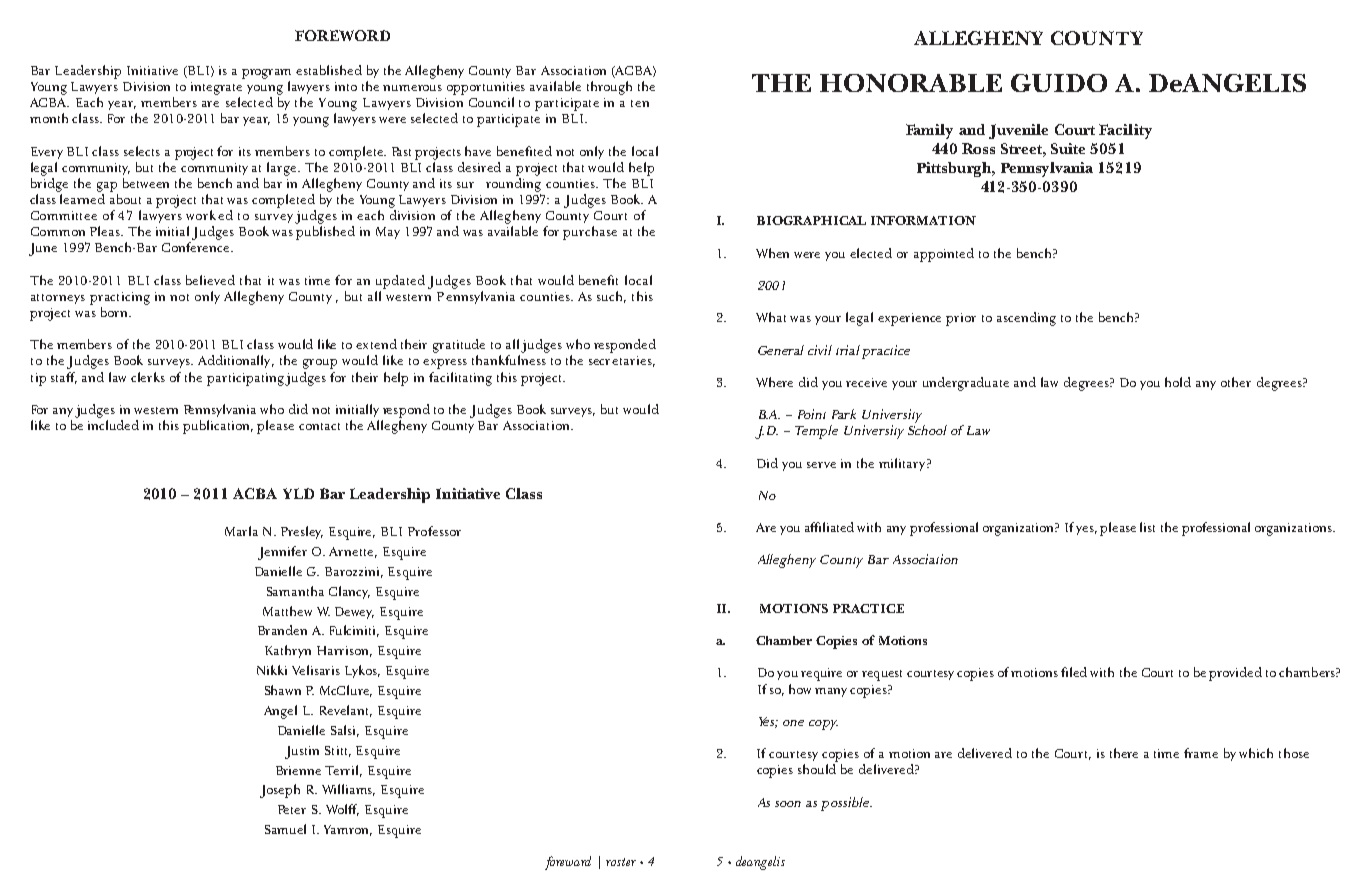 This page has height=887, width=1372. Describe the element at coordinates (821, 674) in the page. I see `require` at that location.
